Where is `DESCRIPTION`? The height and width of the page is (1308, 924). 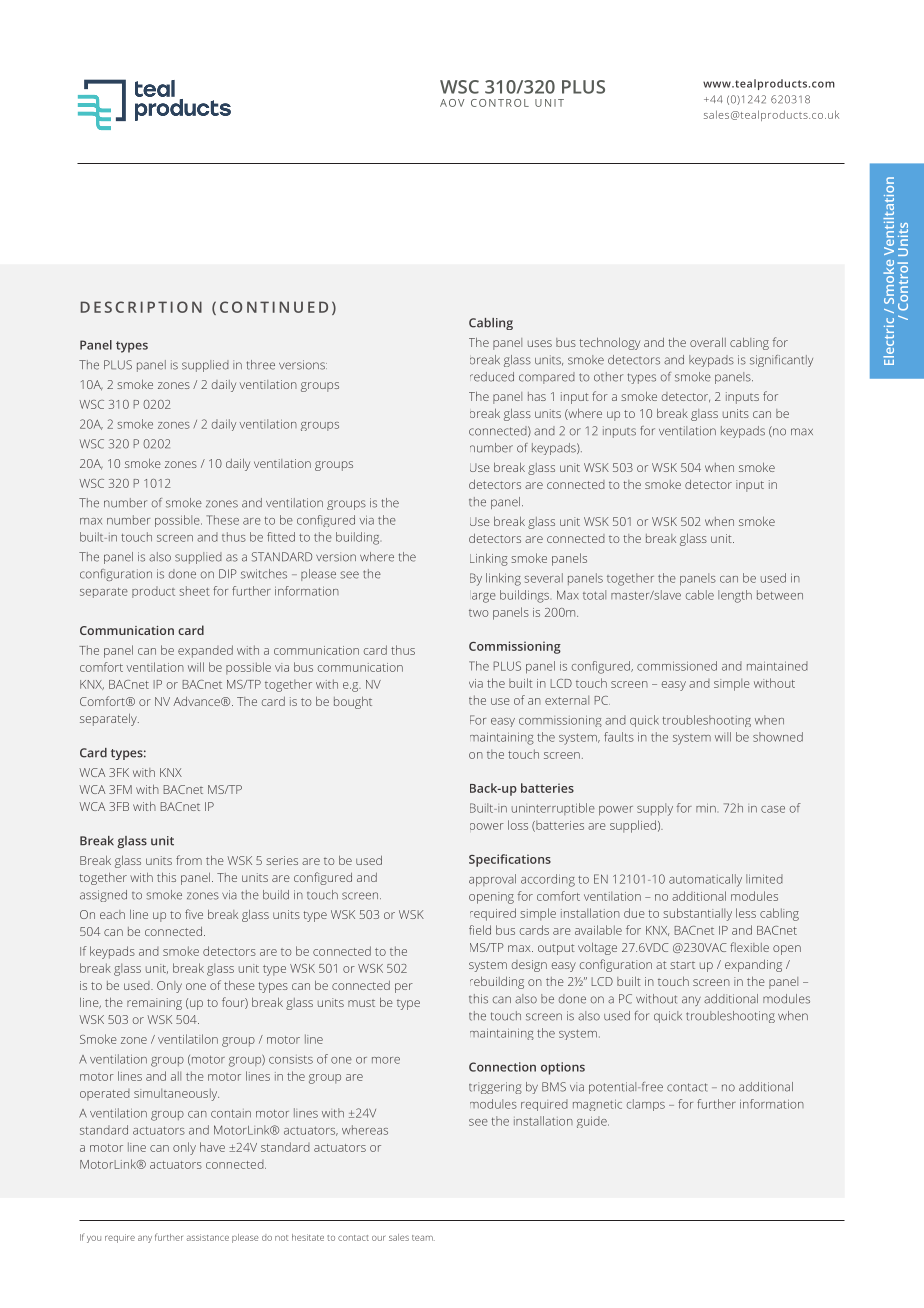 DESCRIPTION is located at coordinates (141, 307).
